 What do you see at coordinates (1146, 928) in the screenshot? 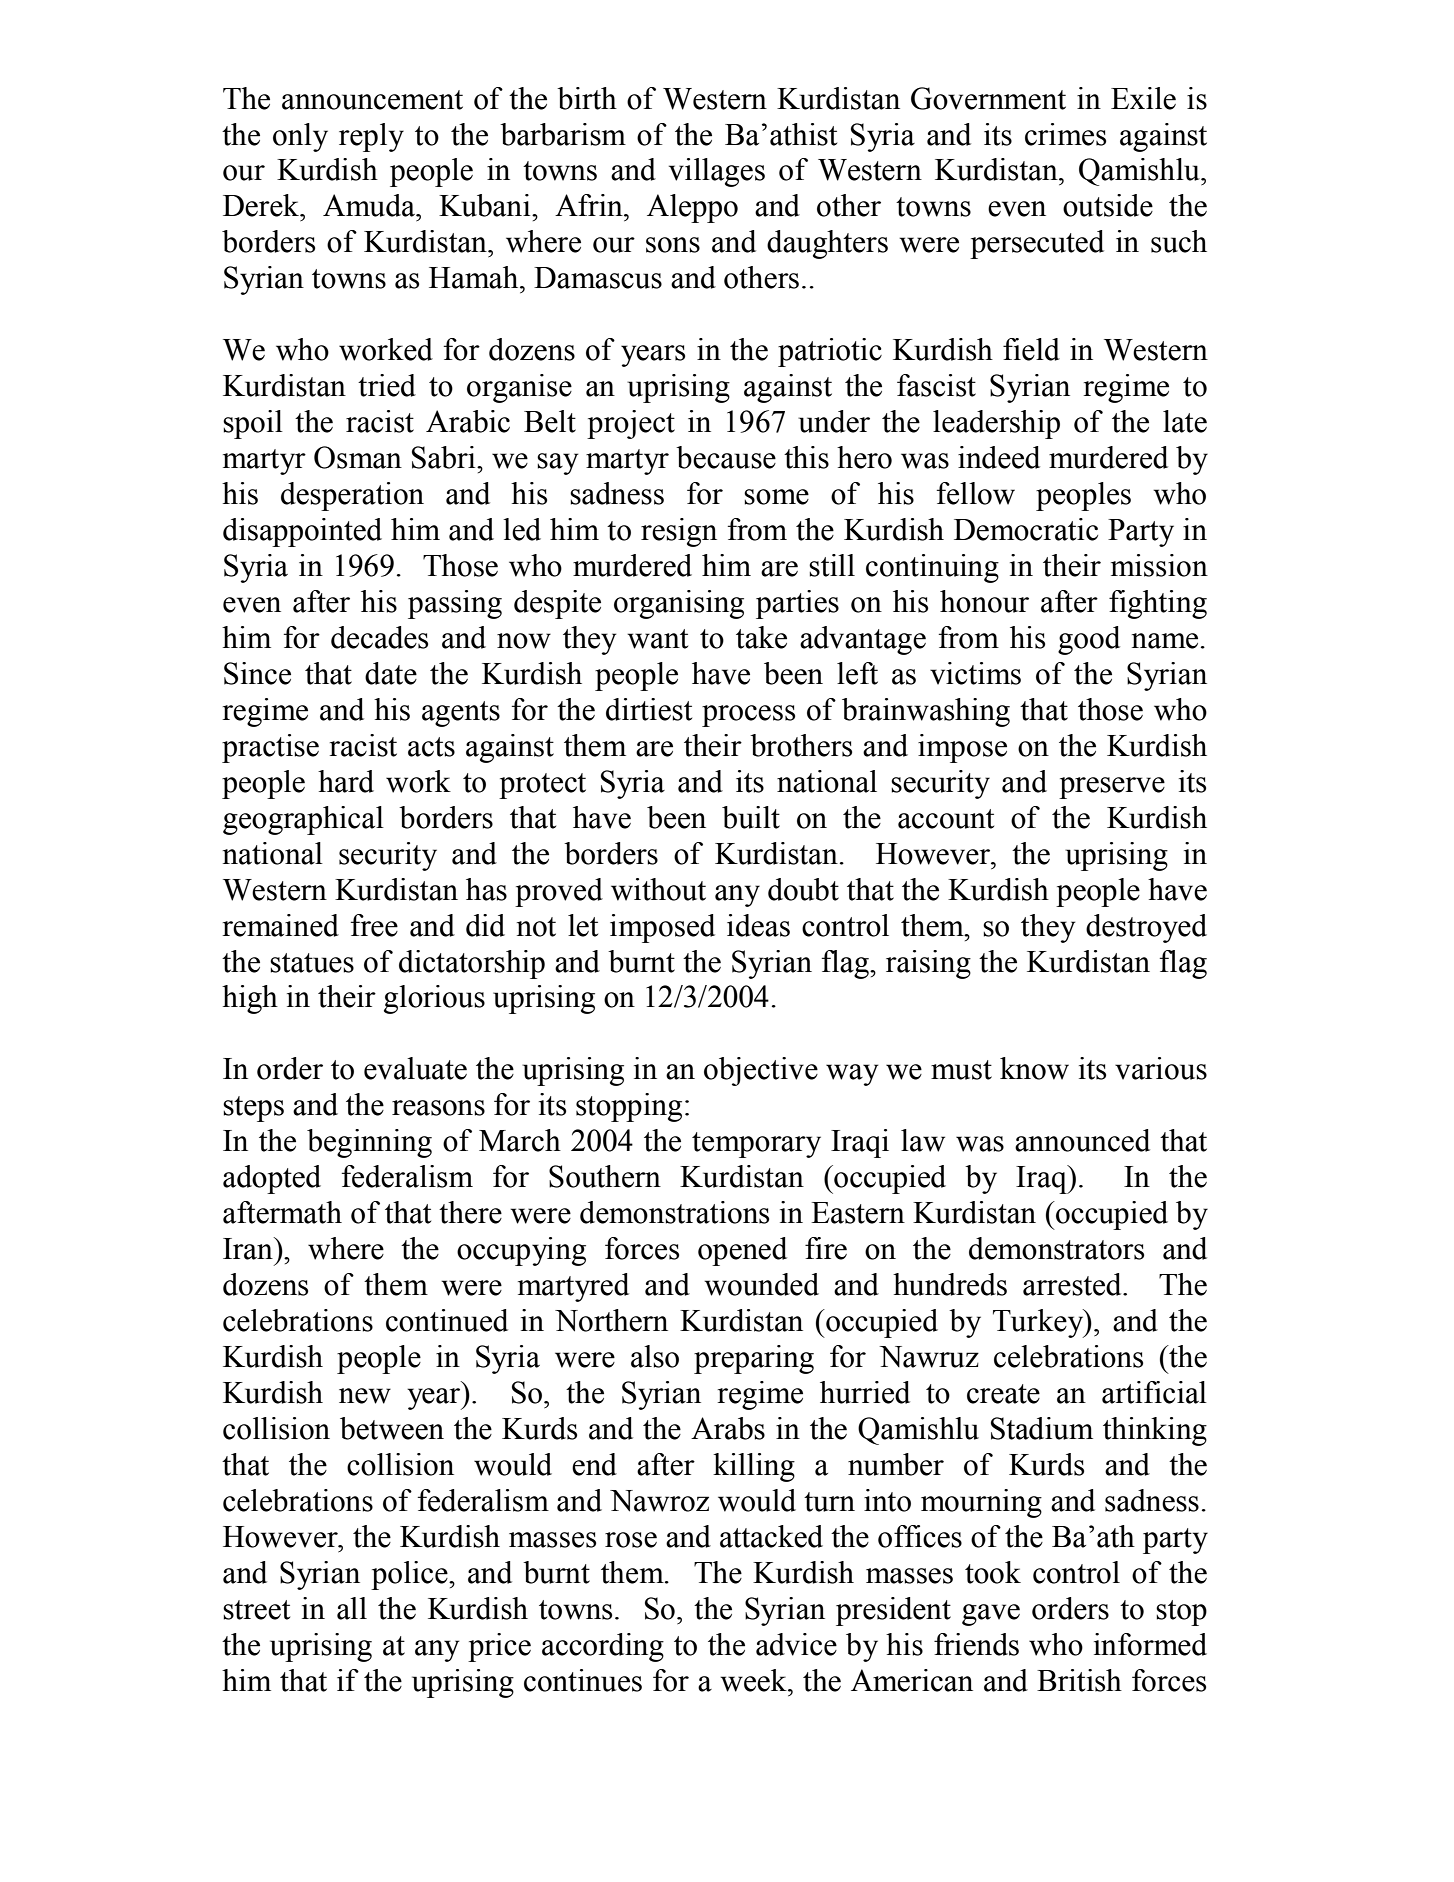
I see `destroyed` at bounding box center [1146, 928].
